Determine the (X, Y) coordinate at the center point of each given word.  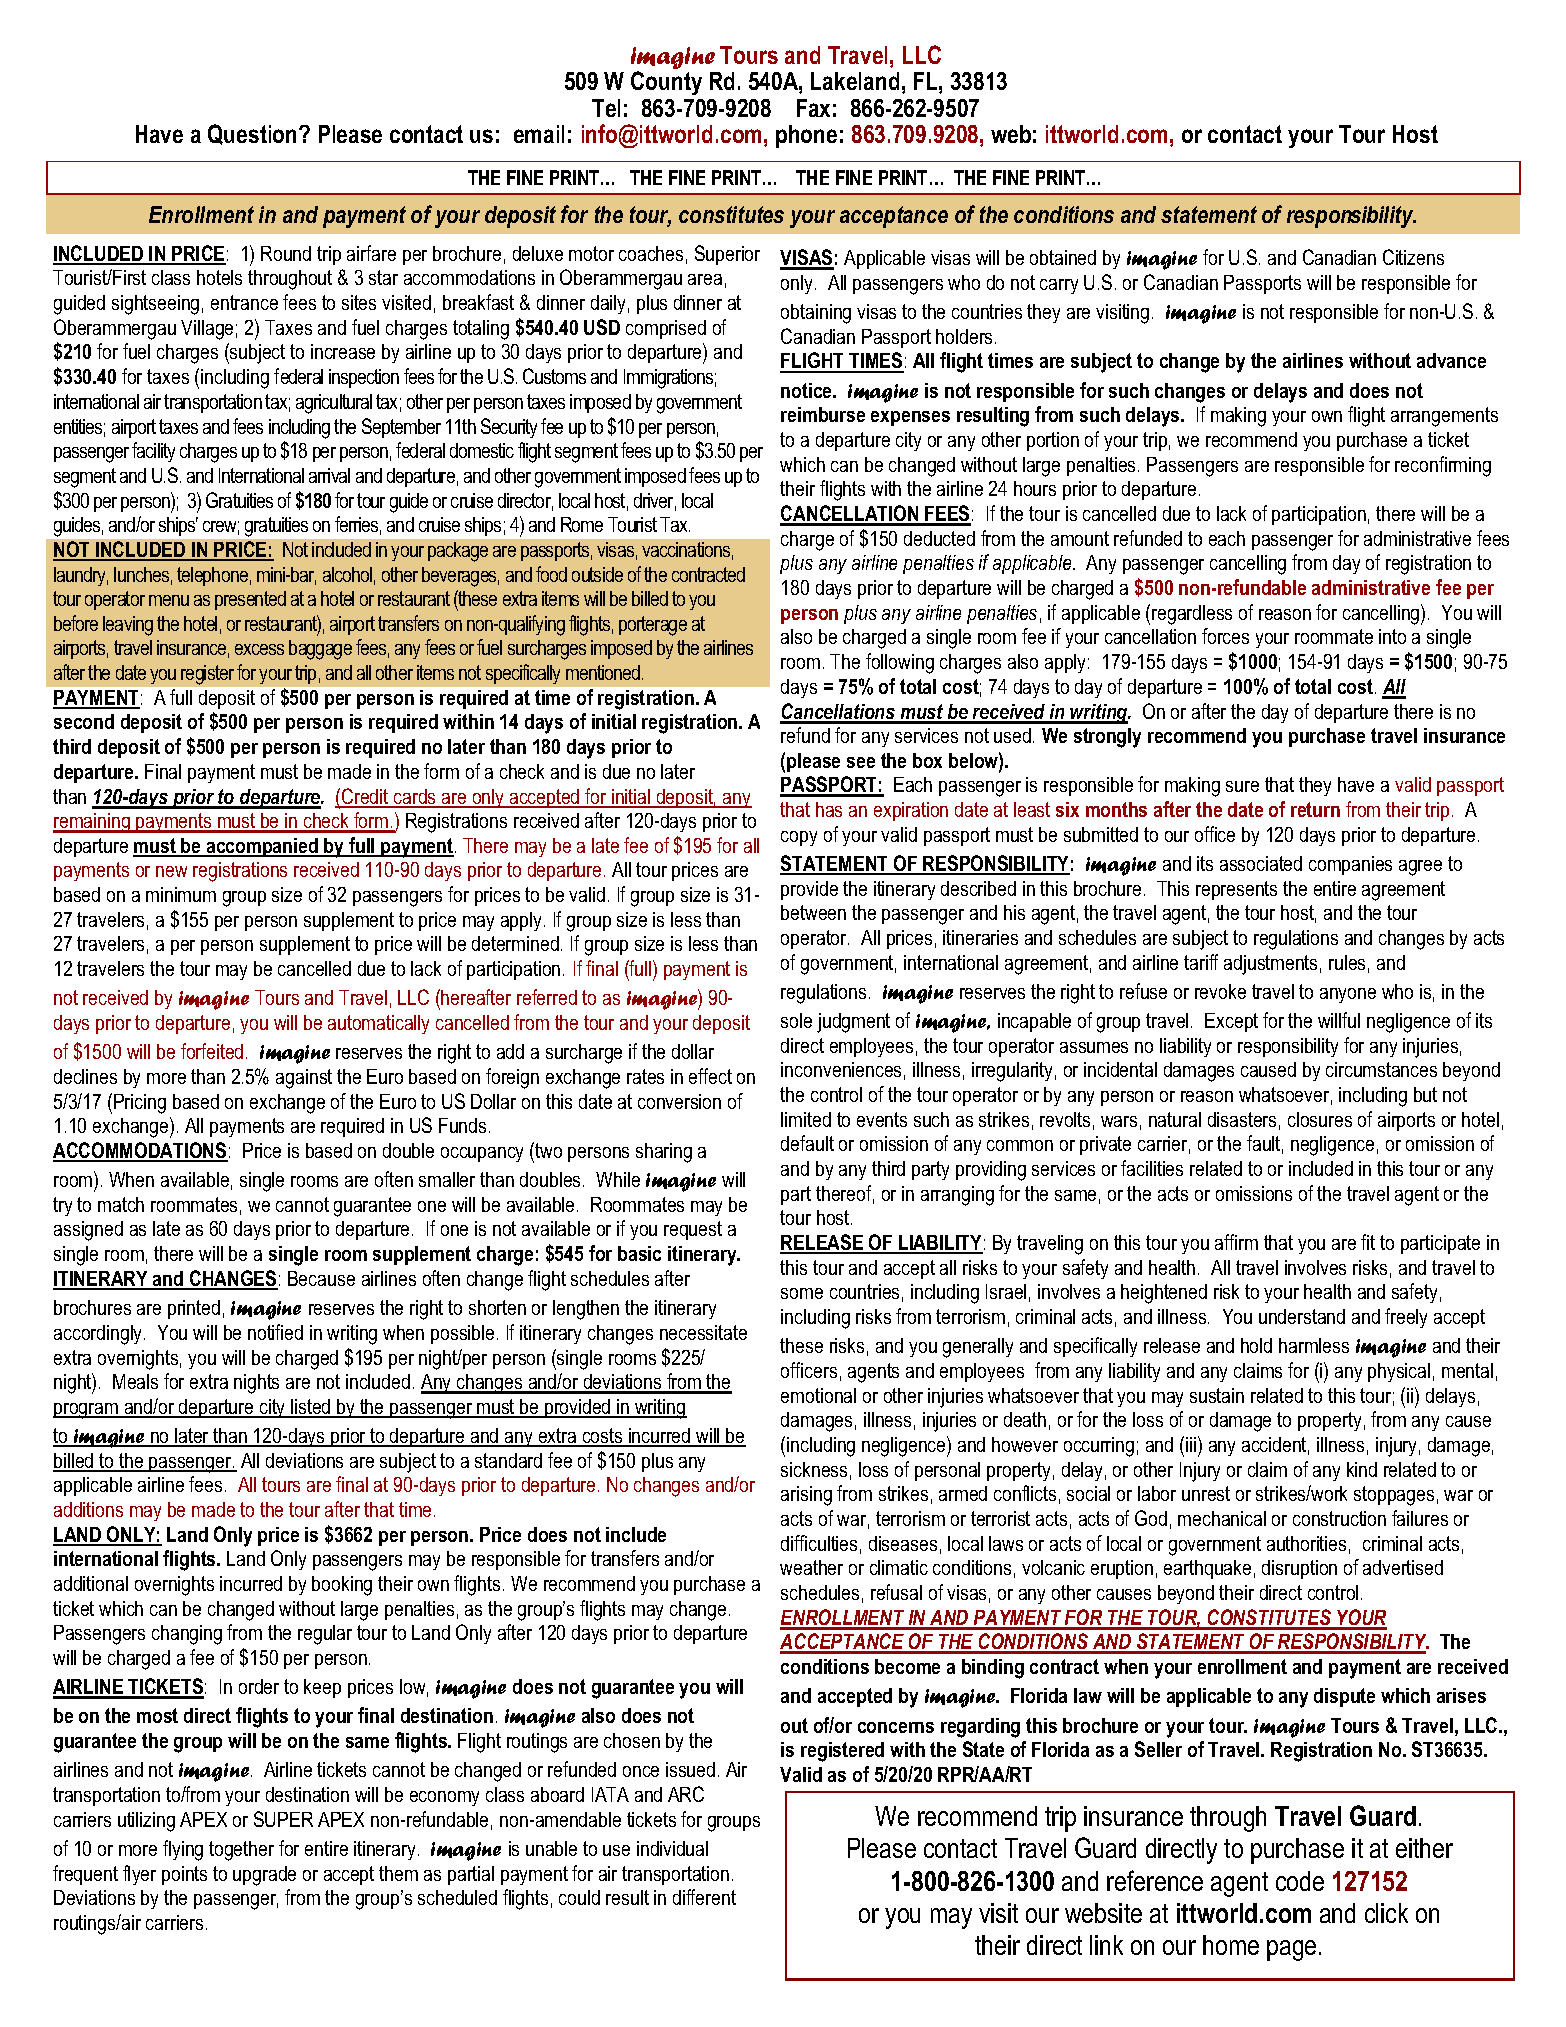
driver (655, 502)
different (704, 1897)
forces (1225, 636)
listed (311, 1408)
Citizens (1413, 257)
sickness (814, 1469)
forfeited (212, 1051)
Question (254, 134)
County (666, 83)
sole (796, 1020)
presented (250, 600)
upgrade (264, 1876)
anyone (1348, 995)
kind (1362, 1469)
